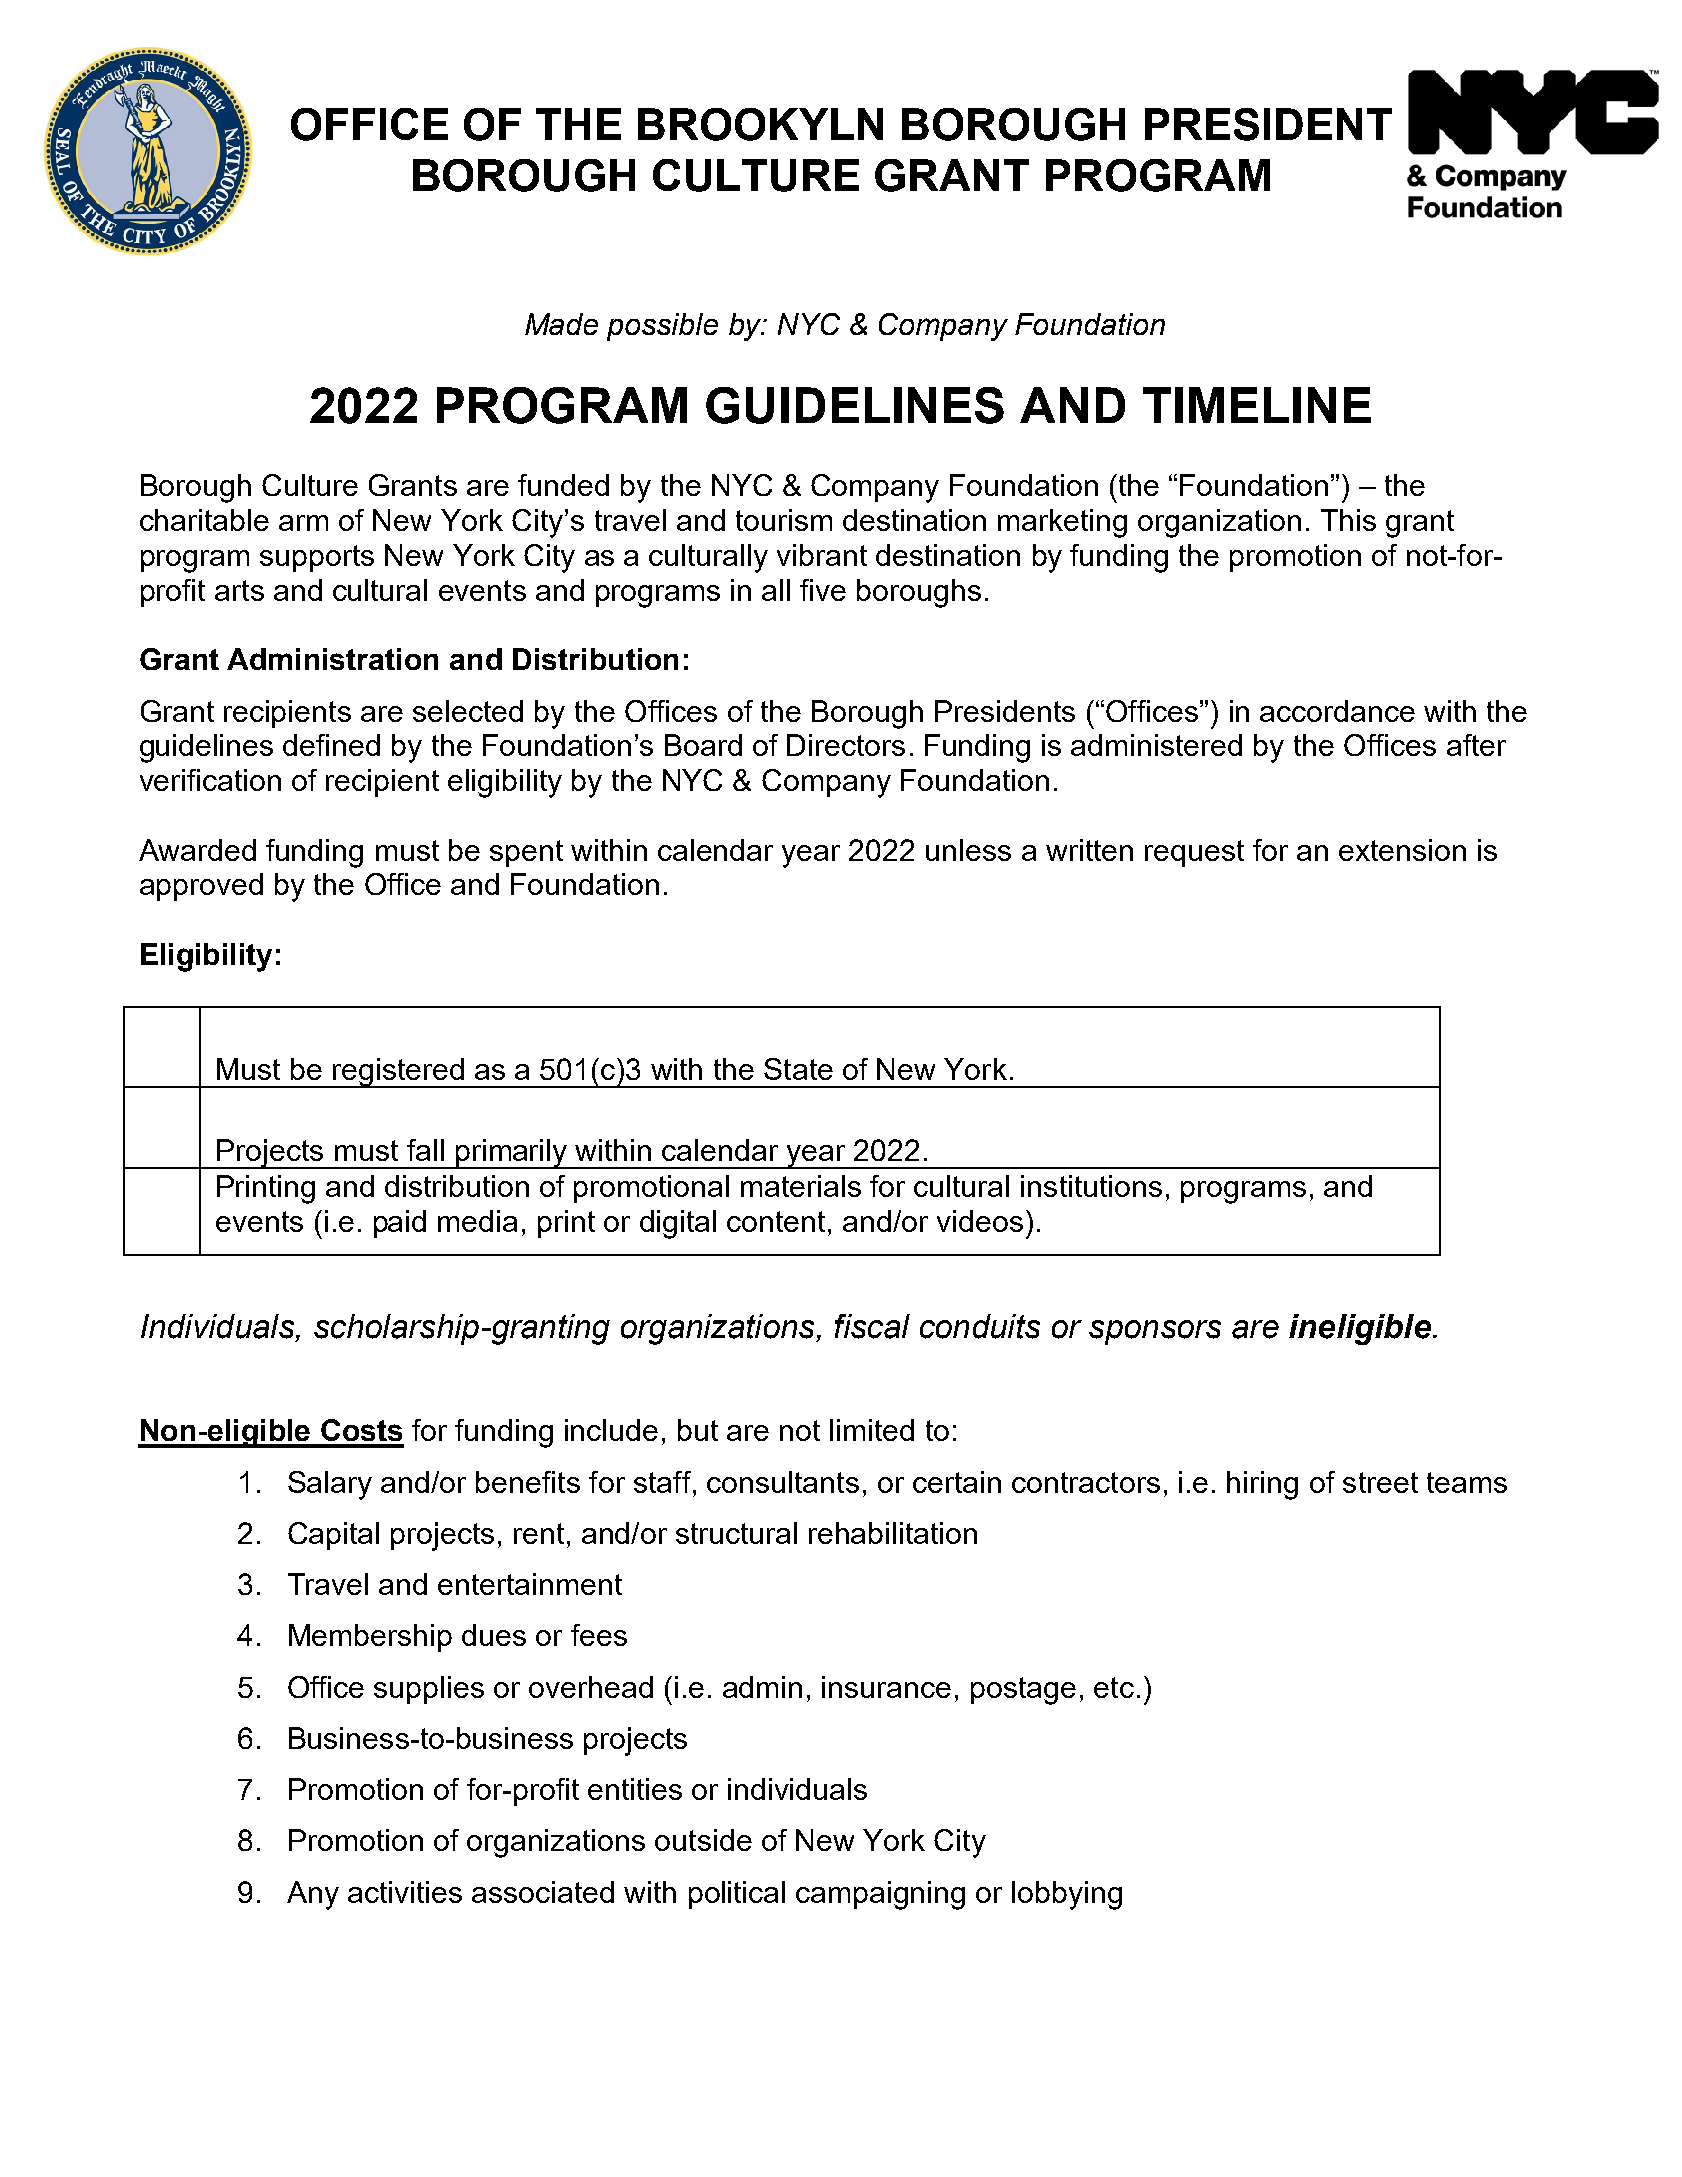 The image size is (1682, 2177). I want to click on Salary, so click(330, 1485).
